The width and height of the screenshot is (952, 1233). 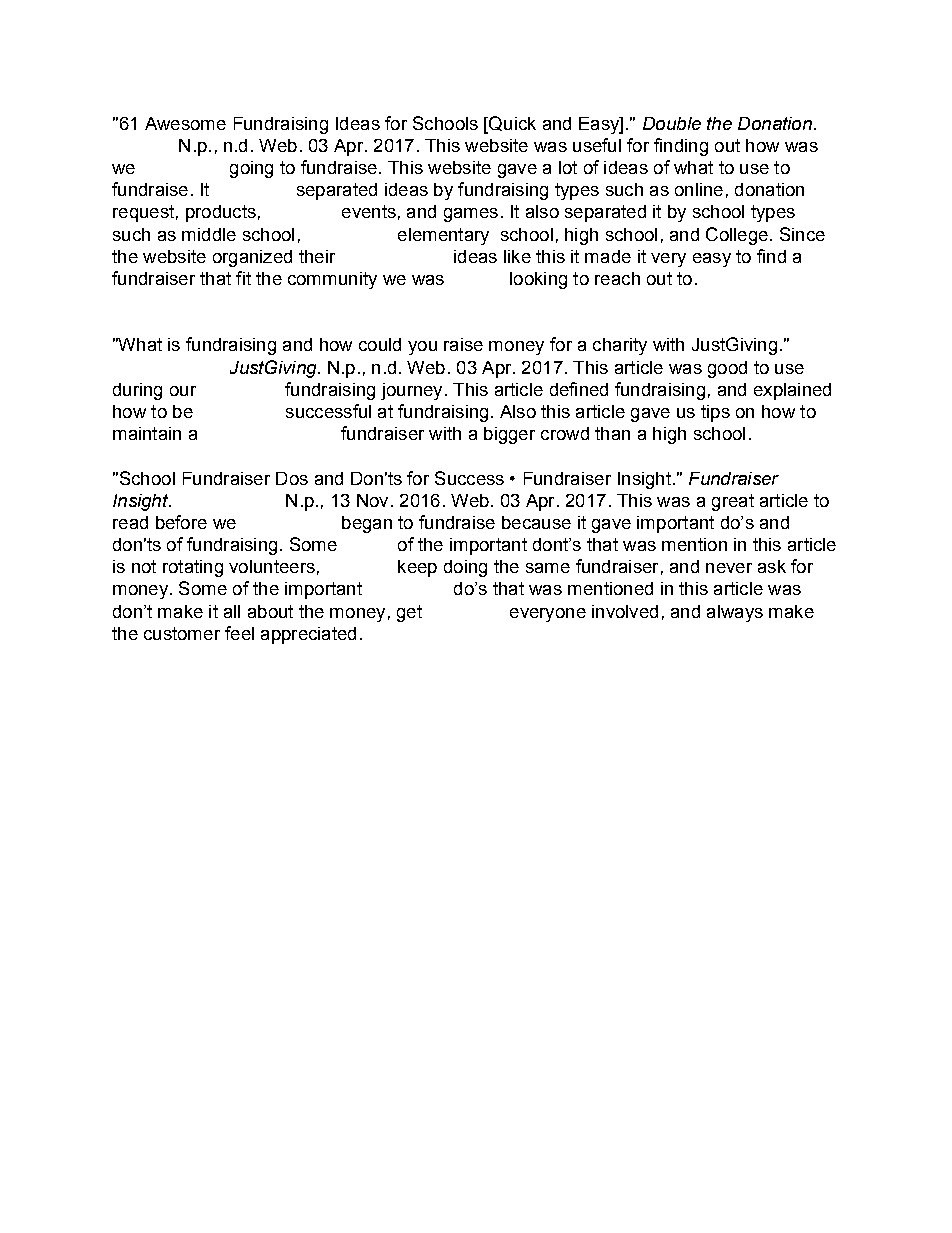 I want to click on during, so click(x=137, y=391).
